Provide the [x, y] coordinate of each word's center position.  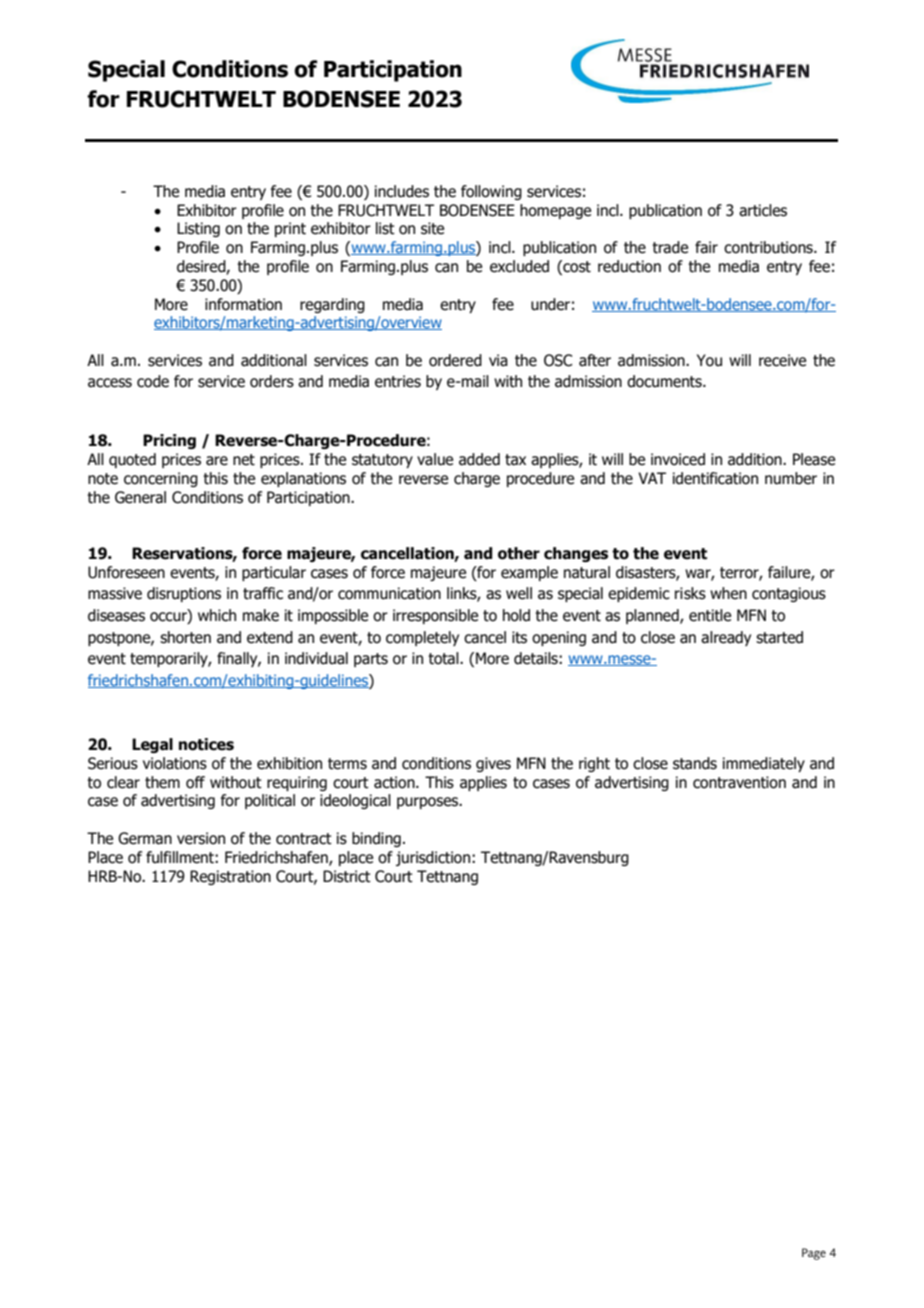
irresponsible [435, 616]
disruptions [184, 594]
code [153, 381]
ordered [455, 360]
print [290, 229]
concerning [161, 479]
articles [763, 210]
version [201, 838]
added [479, 459]
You [709, 360]
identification [715, 478]
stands [695, 763]
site [432, 228]
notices [206, 744]
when [728, 593]
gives [493, 764]
